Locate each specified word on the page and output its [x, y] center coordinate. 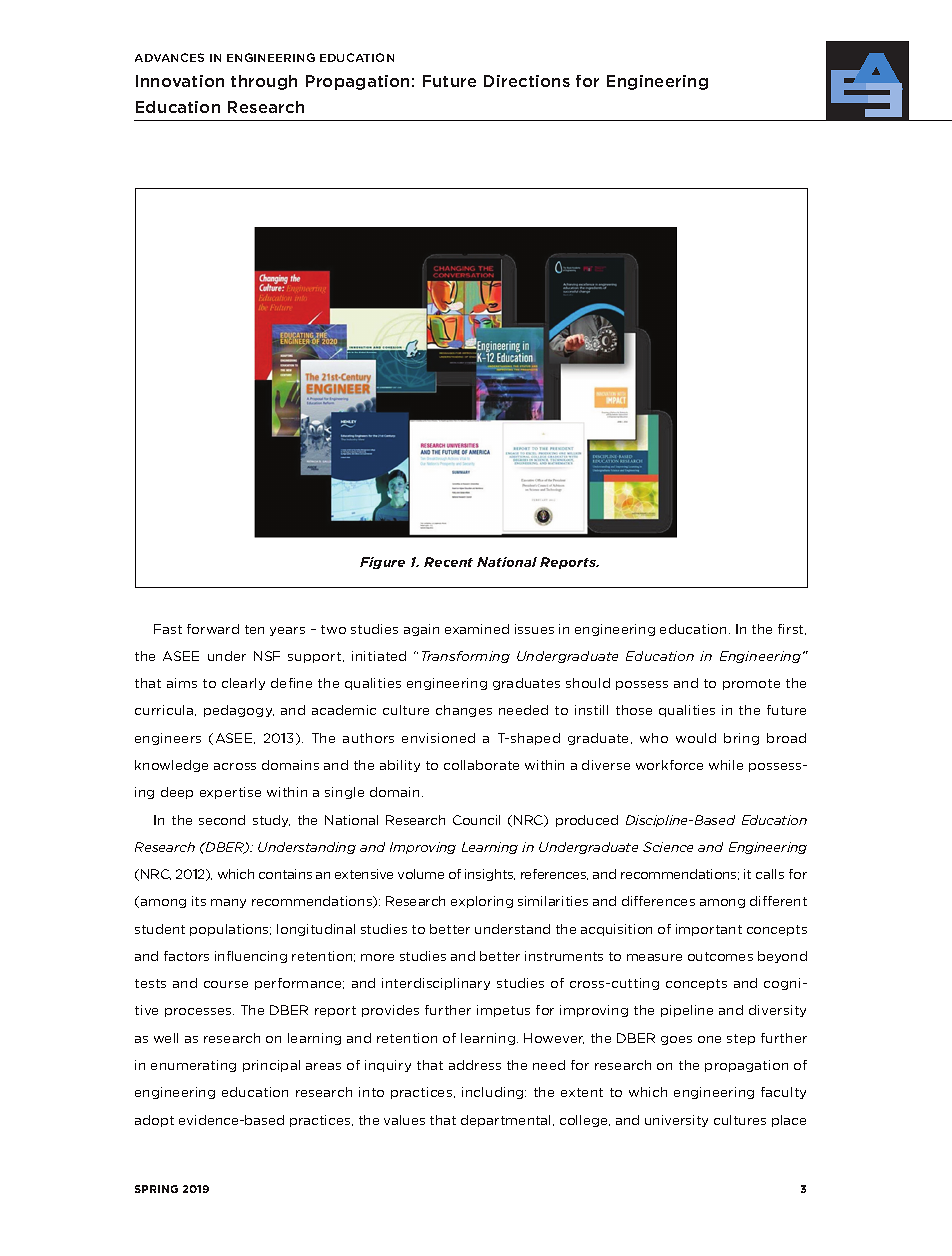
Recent [448, 562]
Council [476, 820]
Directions [527, 81]
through [264, 82]
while [726, 765]
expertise [230, 793]
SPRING [156, 1189]
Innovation [180, 81]
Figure [382, 563]
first [792, 629]
